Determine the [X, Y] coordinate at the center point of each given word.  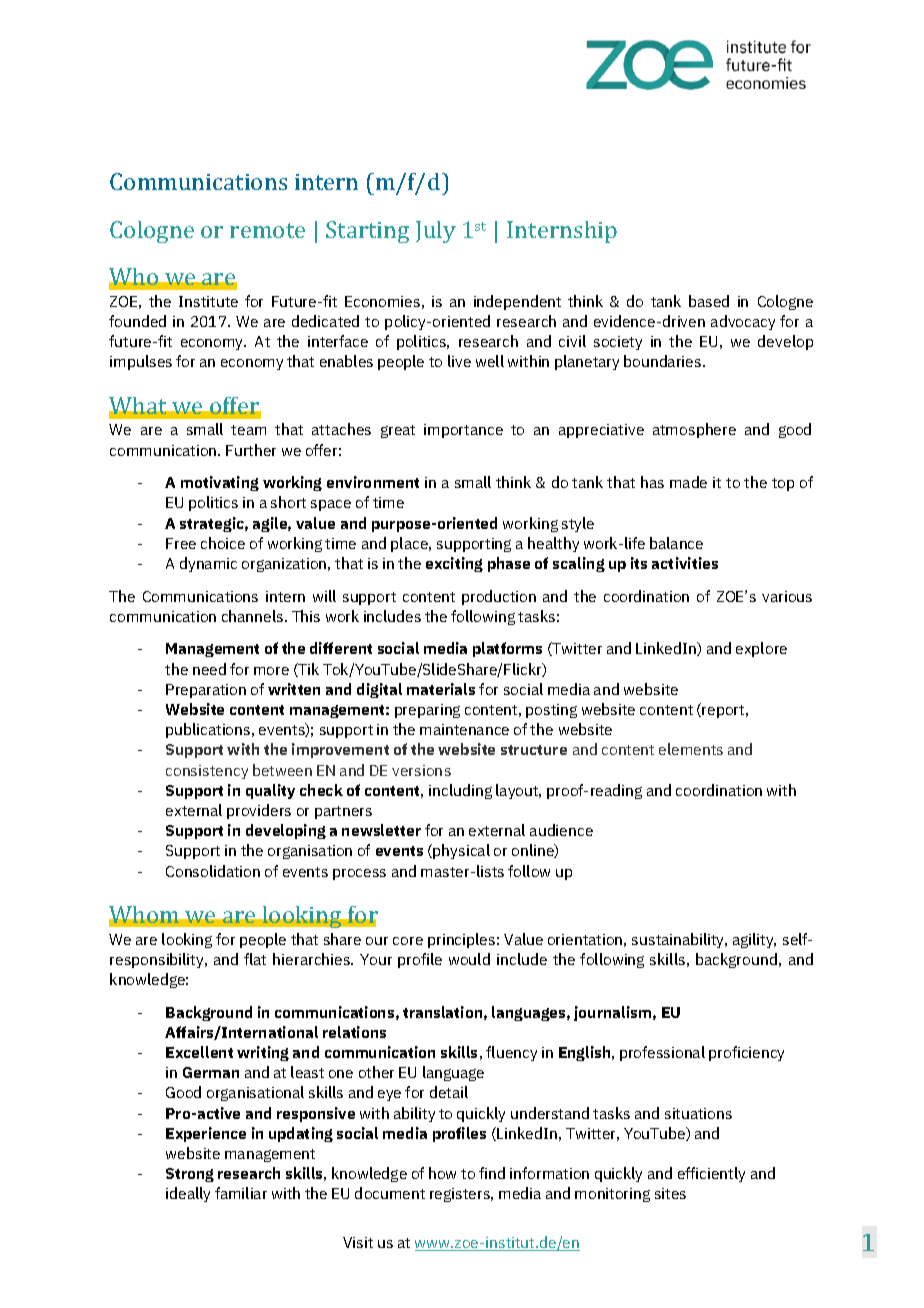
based [709, 301]
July [436, 232]
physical [461, 851]
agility [754, 940]
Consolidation [213, 871]
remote [267, 230]
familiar [241, 1193]
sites [670, 1193]
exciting [454, 564]
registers [461, 1195]
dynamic [208, 564]
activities [685, 563]
